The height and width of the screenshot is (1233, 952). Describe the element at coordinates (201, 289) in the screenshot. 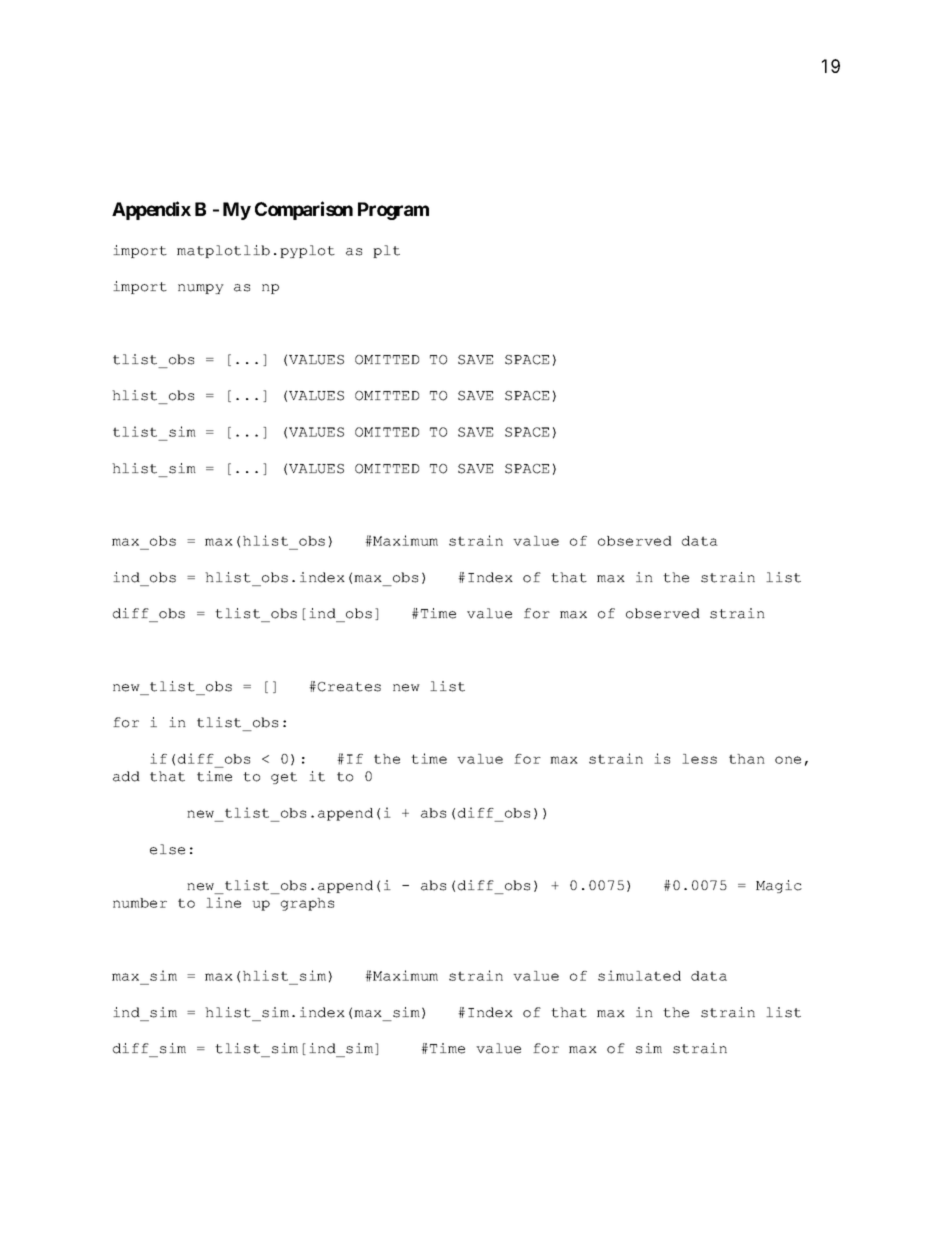

I see `numpy` at that location.
